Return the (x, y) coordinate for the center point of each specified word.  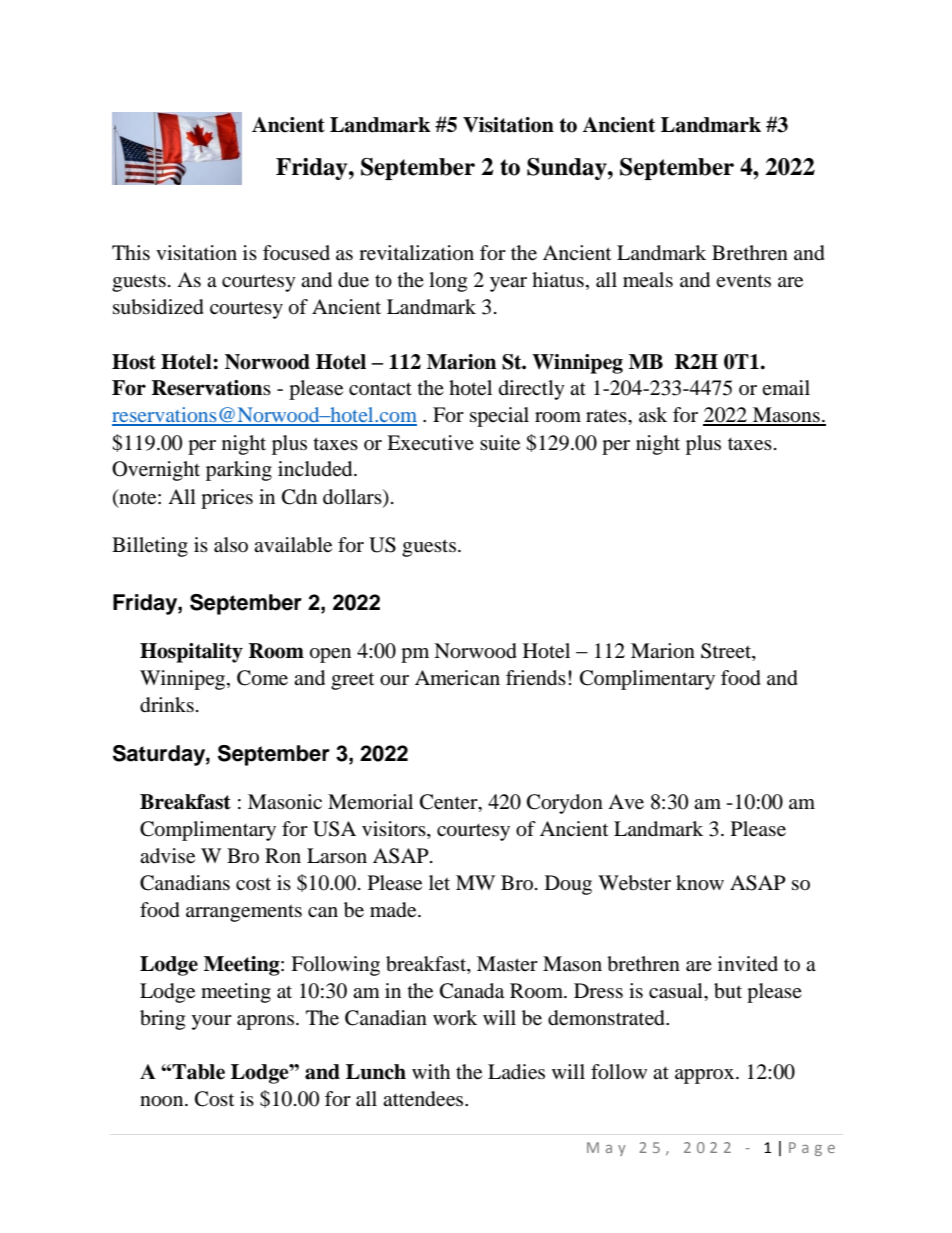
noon (163, 1101)
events (743, 281)
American (457, 678)
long (448, 282)
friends (536, 678)
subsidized (158, 307)
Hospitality (191, 653)
